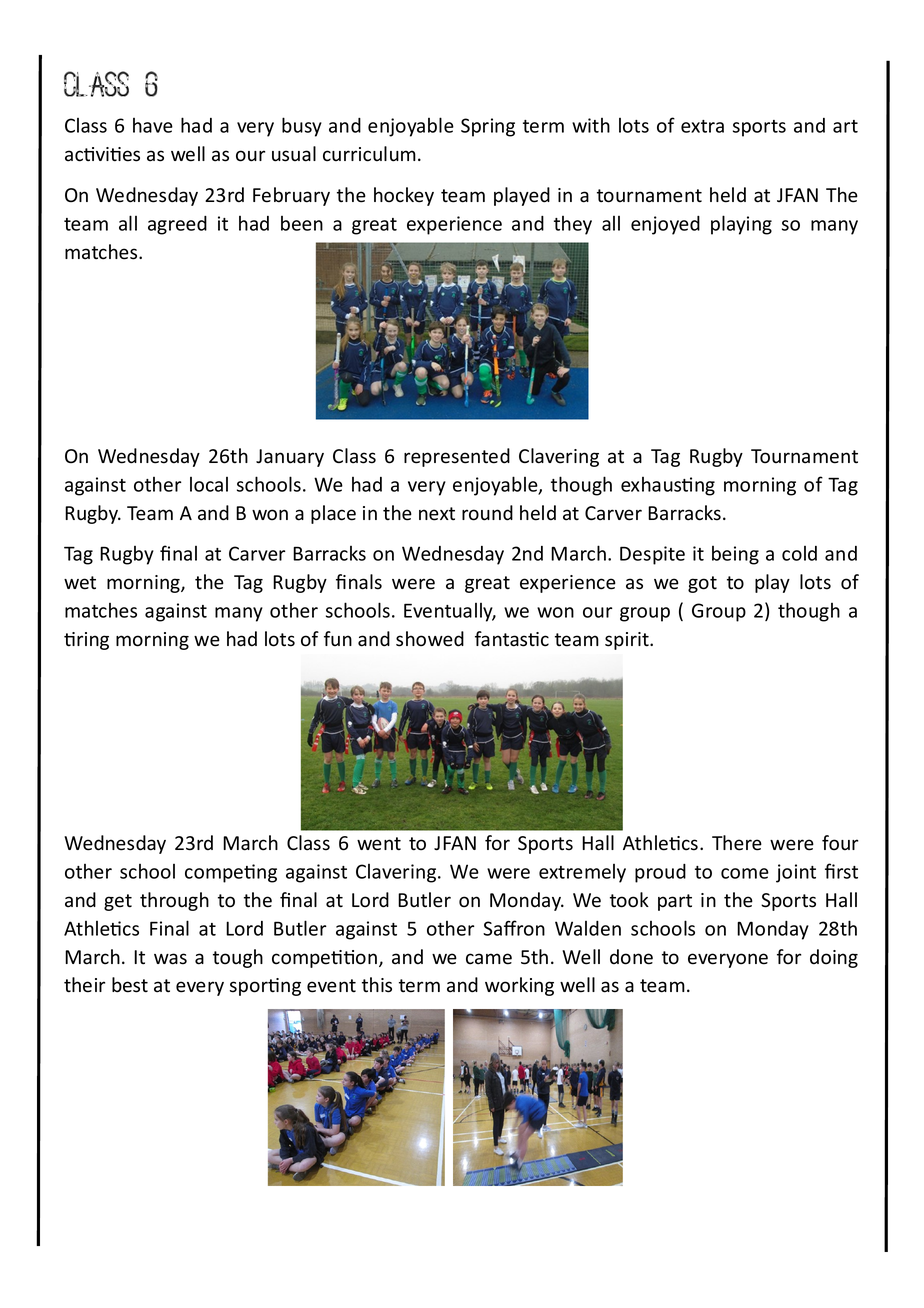  Describe the element at coordinates (153, 125) in the screenshot. I see `have` at that location.
